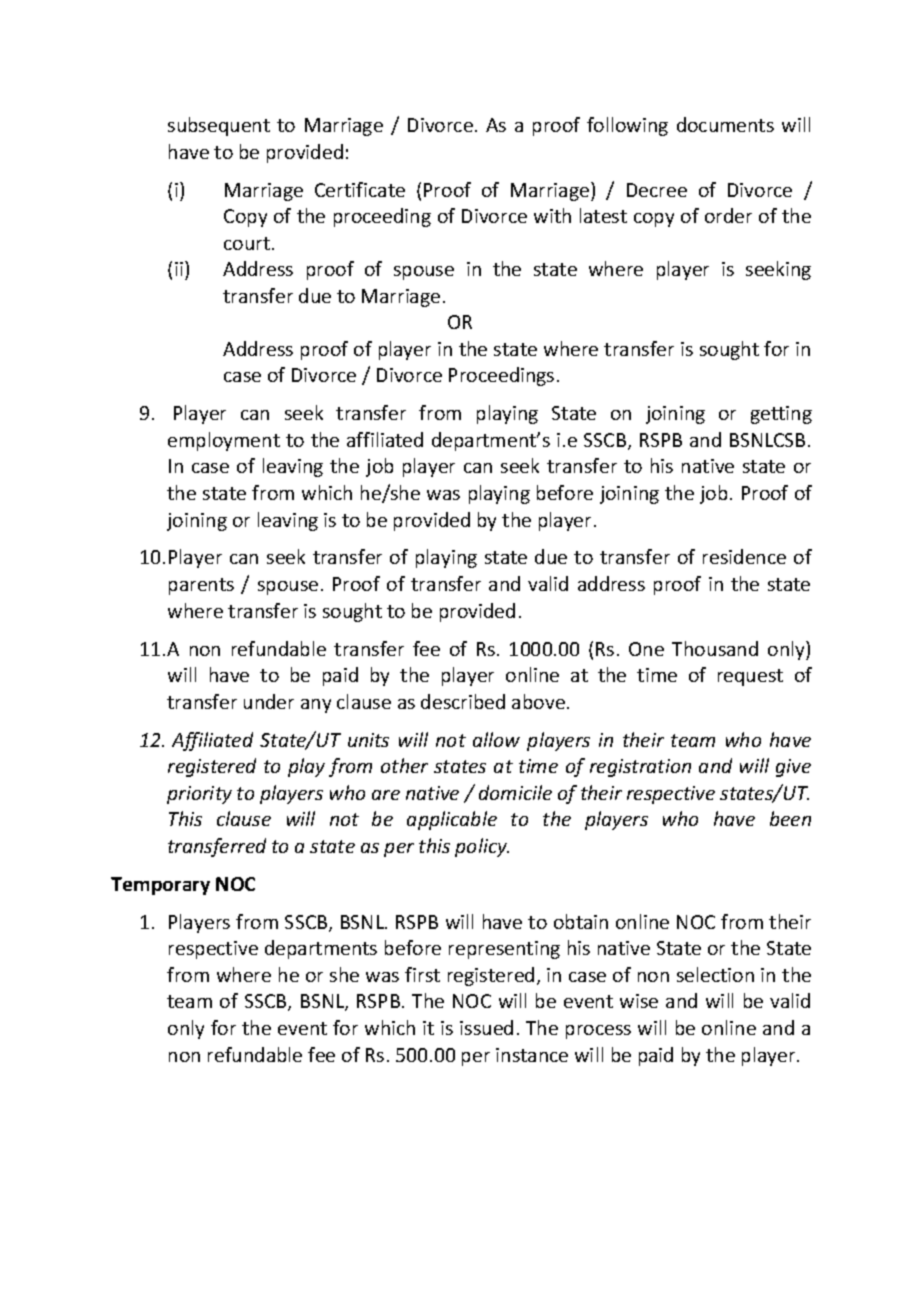 The image size is (924, 1308). I want to click on first, so click(422, 974).
